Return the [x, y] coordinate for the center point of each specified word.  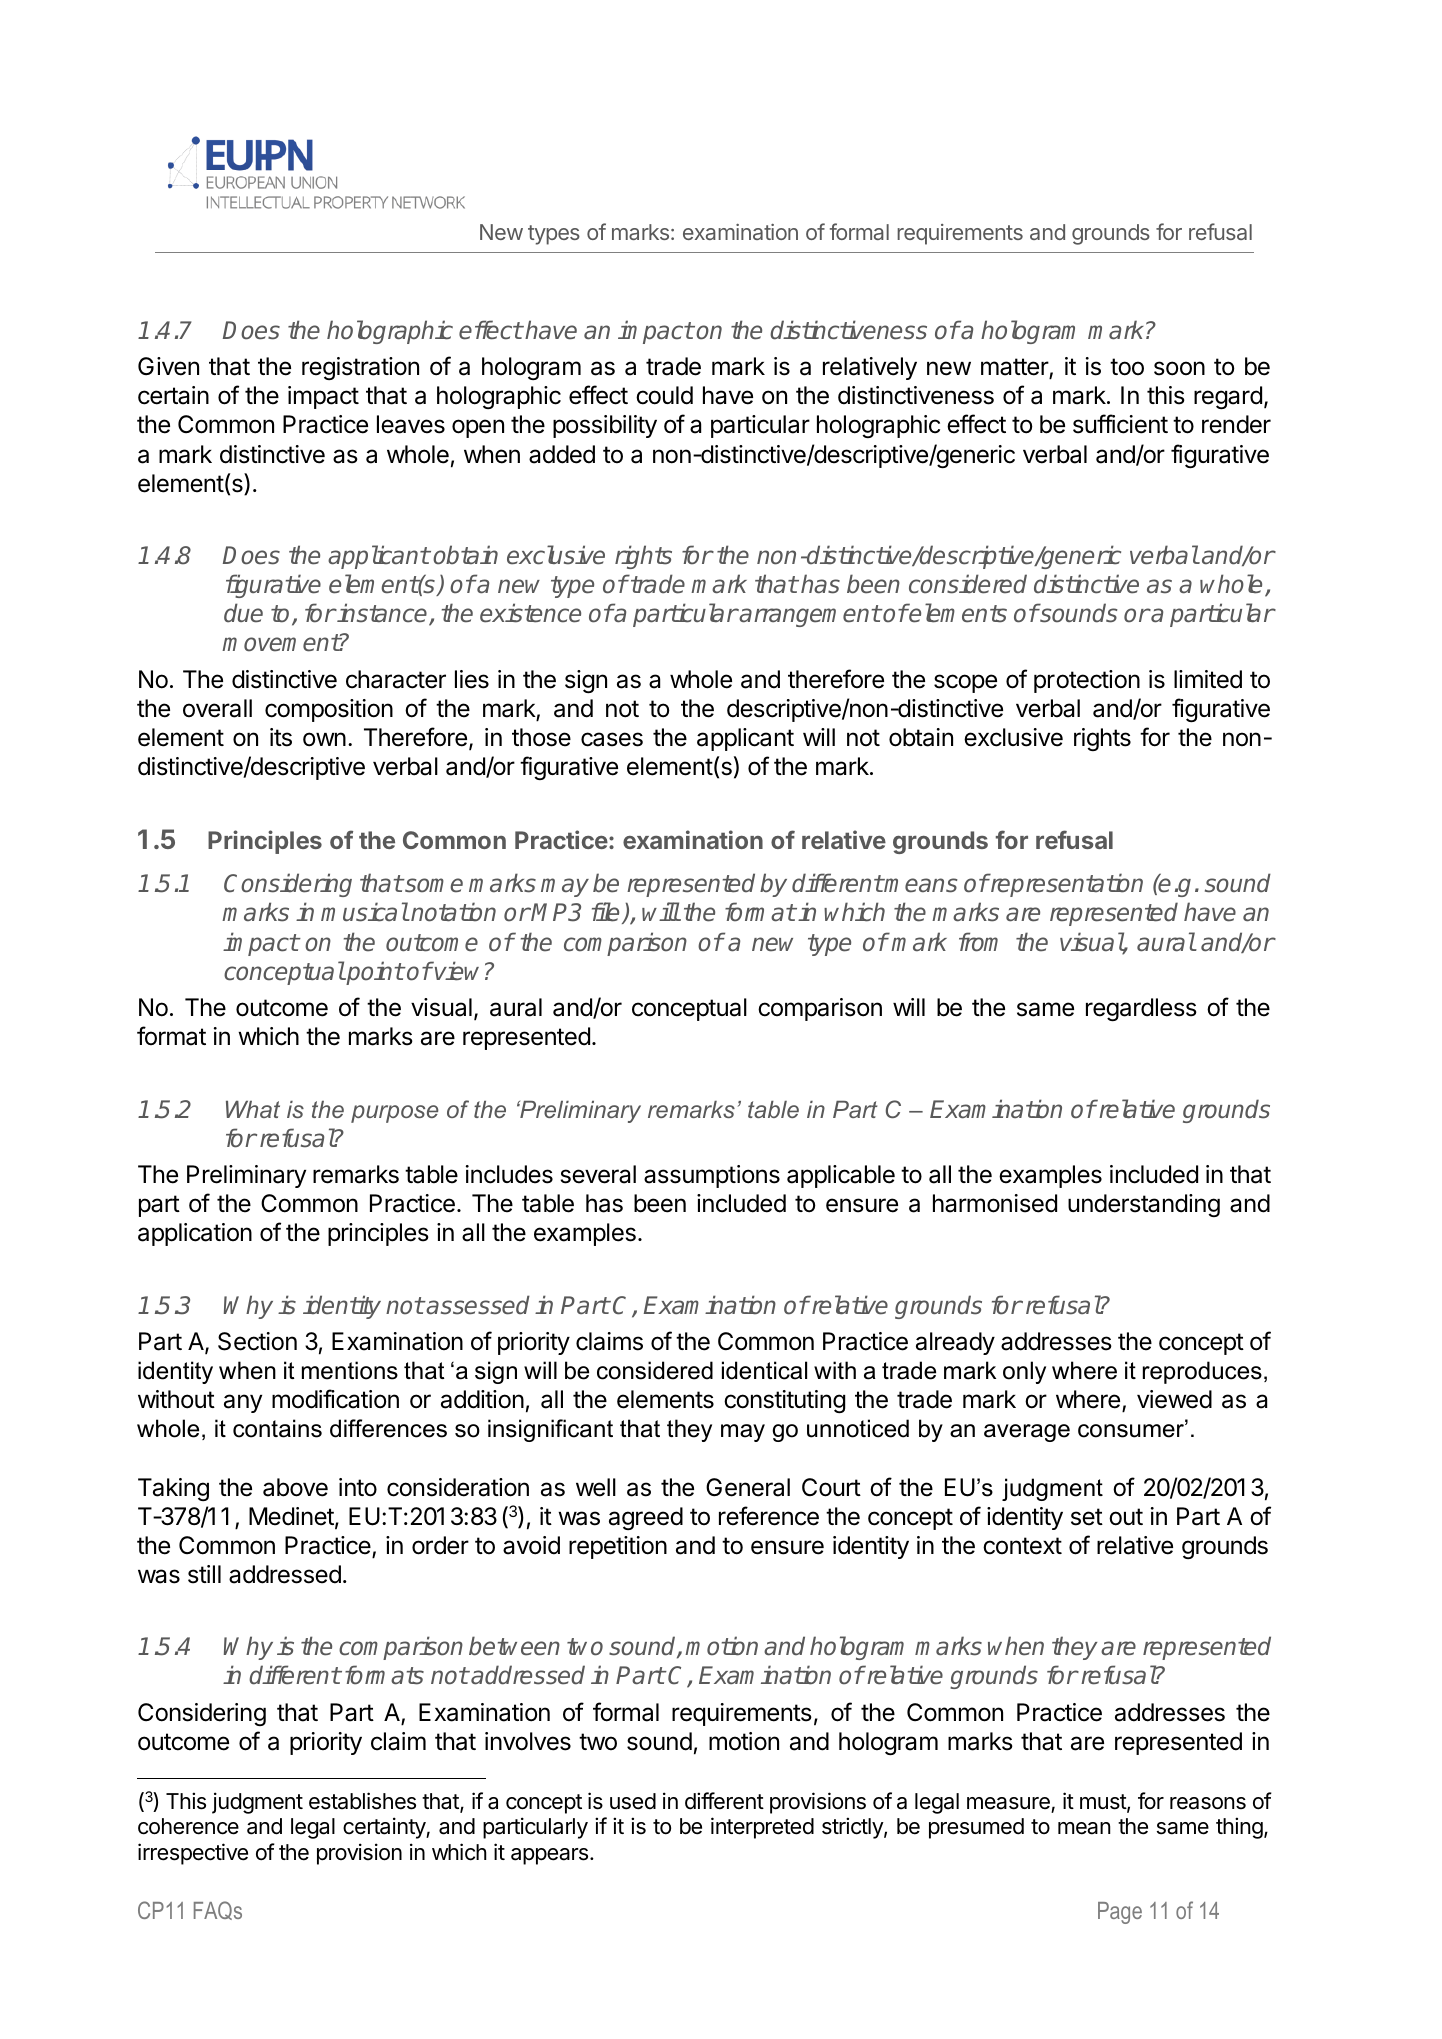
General [748, 1487]
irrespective [193, 1854]
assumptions [712, 1176]
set [1087, 1517]
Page [1120, 1913]
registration [360, 368]
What [253, 1109]
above [295, 1487]
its [281, 737]
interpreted [762, 1828]
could [664, 395]
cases [612, 739]
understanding [1144, 1205]
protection [1087, 681]
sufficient [1120, 424]
